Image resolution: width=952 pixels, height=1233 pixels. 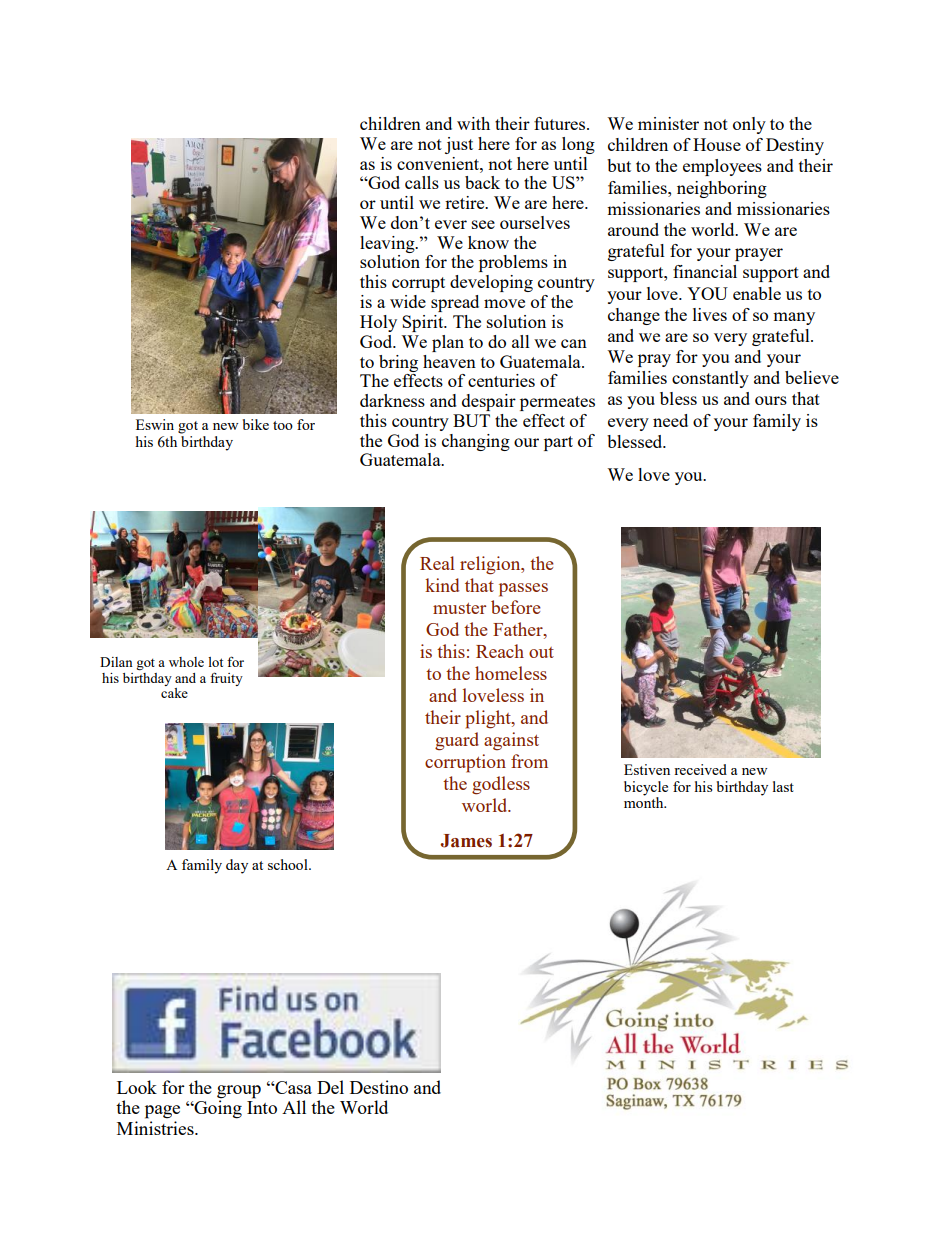 What do you see at coordinates (459, 145) in the document?
I see `just` at bounding box center [459, 145].
